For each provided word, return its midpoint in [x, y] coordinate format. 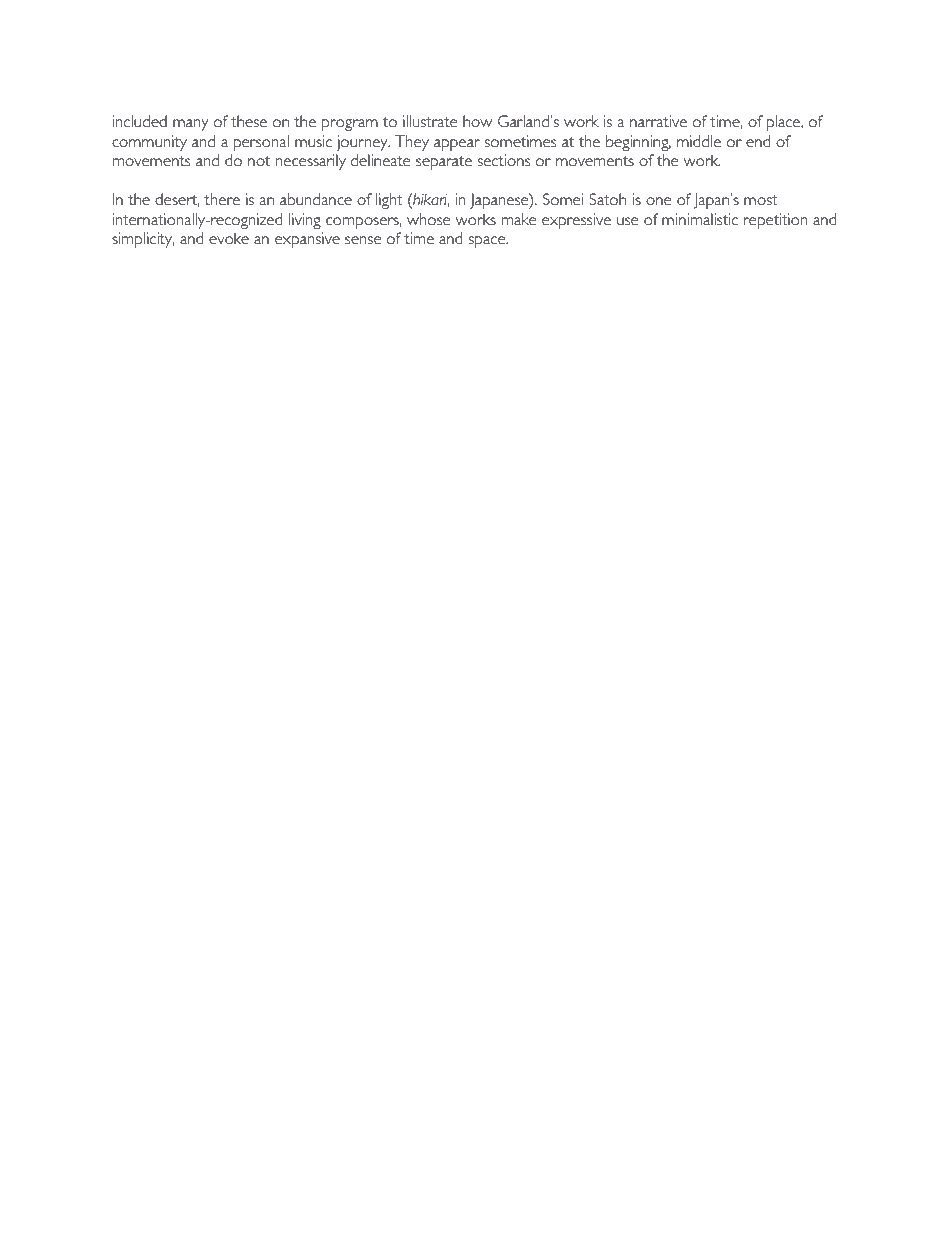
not [259, 161]
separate [444, 163]
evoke [229, 238]
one [658, 201]
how [477, 121]
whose [428, 219]
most [761, 200]
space [488, 242]
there [222, 199]
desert [177, 200]
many [191, 125]
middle [699, 141]
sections [504, 160]
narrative [658, 121]
